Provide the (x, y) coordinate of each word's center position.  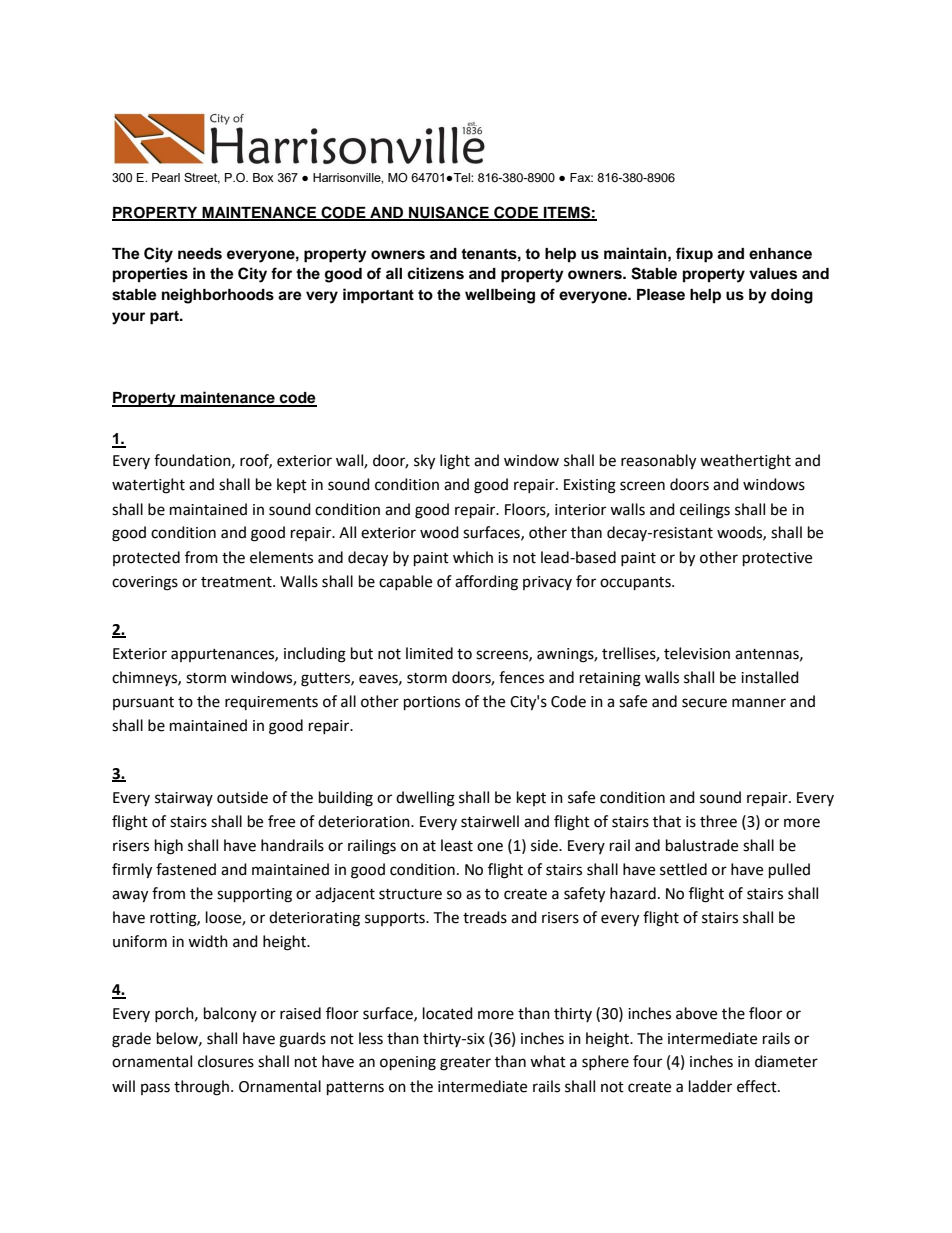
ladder (710, 1086)
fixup (694, 255)
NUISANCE (449, 213)
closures (226, 1061)
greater (465, 1064)
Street (202, 178)
